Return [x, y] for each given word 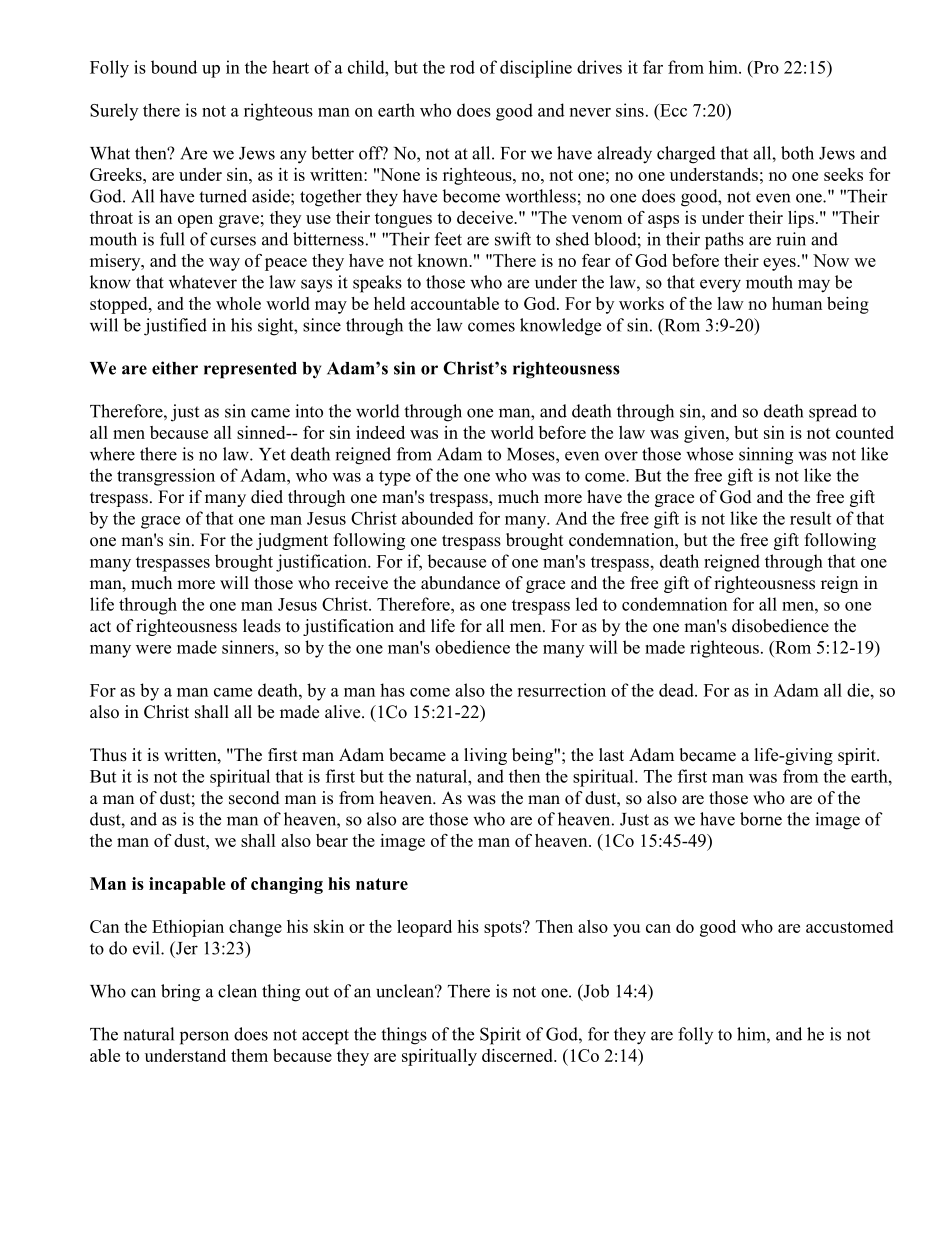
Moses [532, 454]
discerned [518, 1055]
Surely [114, 112]
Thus [108, 755]
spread [833, 413]
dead [677, 690]
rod [462, 67]
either [175, 368]
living [485, 756]
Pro [765, 67]
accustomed [849, 926]
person [204, 1038]
